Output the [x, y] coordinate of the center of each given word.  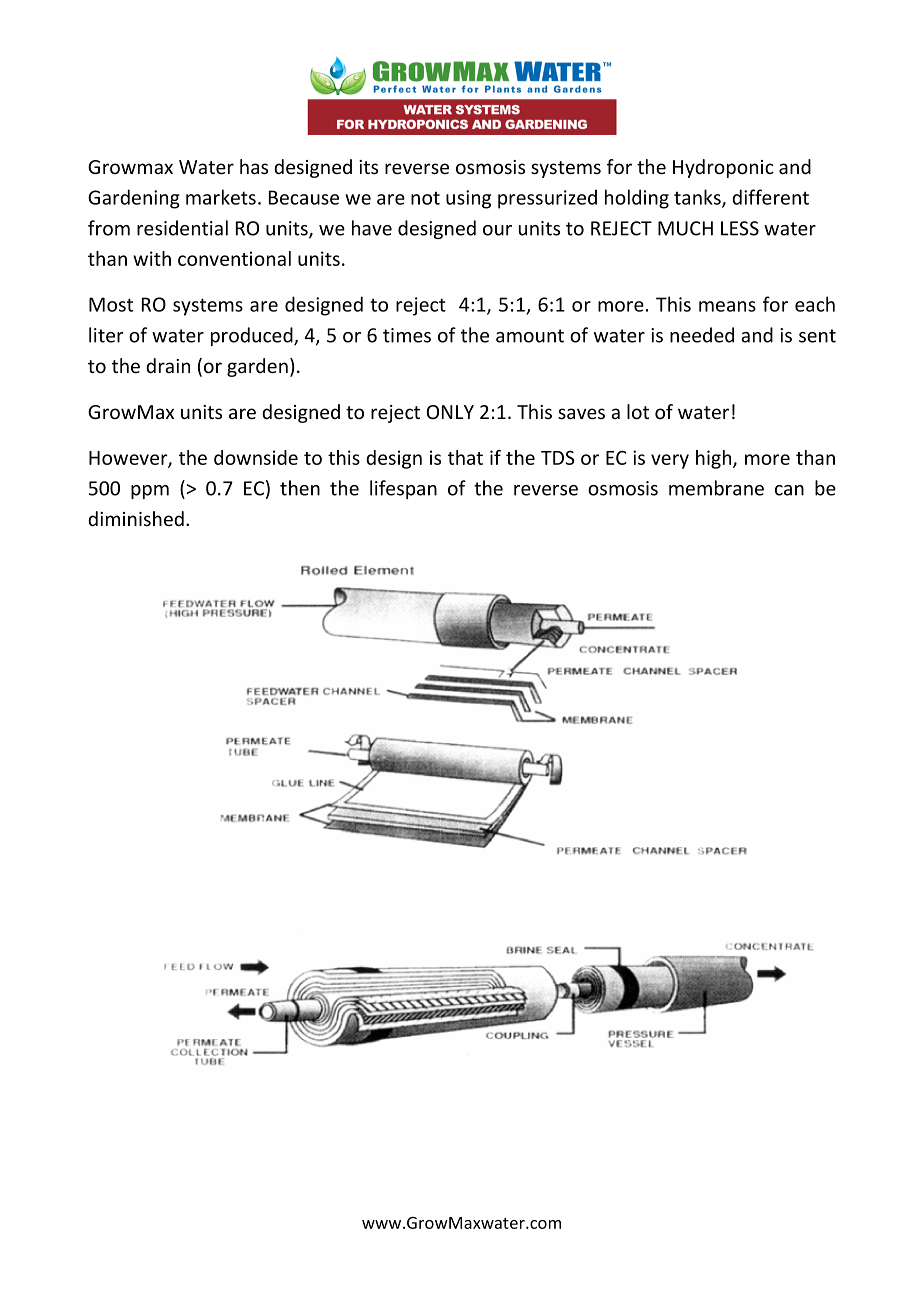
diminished [136, 518]
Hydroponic [723, 168]
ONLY [450, 412]
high [715, 459]
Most [111, 304]
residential [182, 228]
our [497, 230]
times [407, 335]
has [254, 166]
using [468, 199]
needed [702, 335]
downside [256, 457]
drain [168, 365]
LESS [740, 228]
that [465, 457]
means [727, 306]
